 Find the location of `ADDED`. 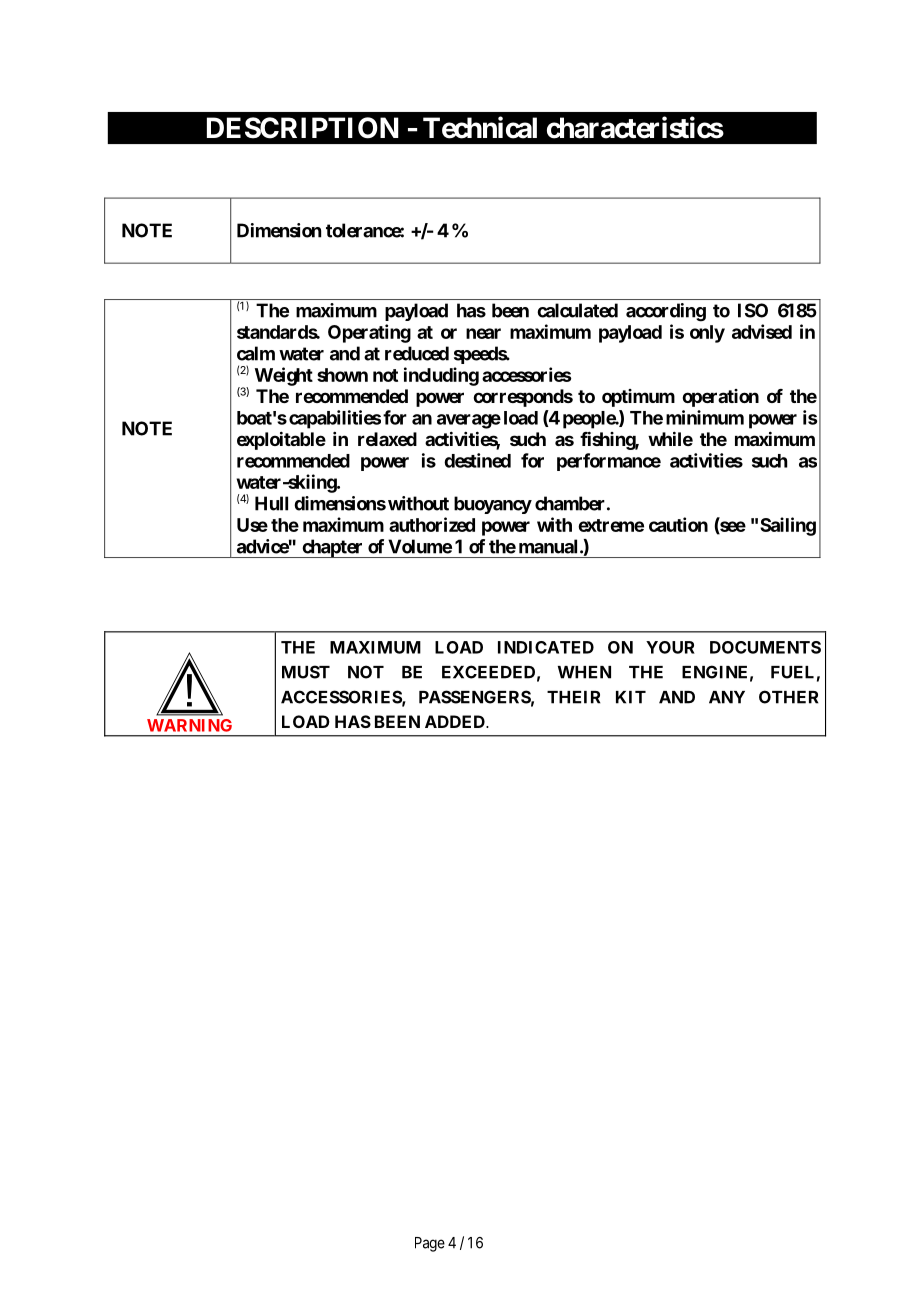

ADDED is located at coordinates (456, 721).
